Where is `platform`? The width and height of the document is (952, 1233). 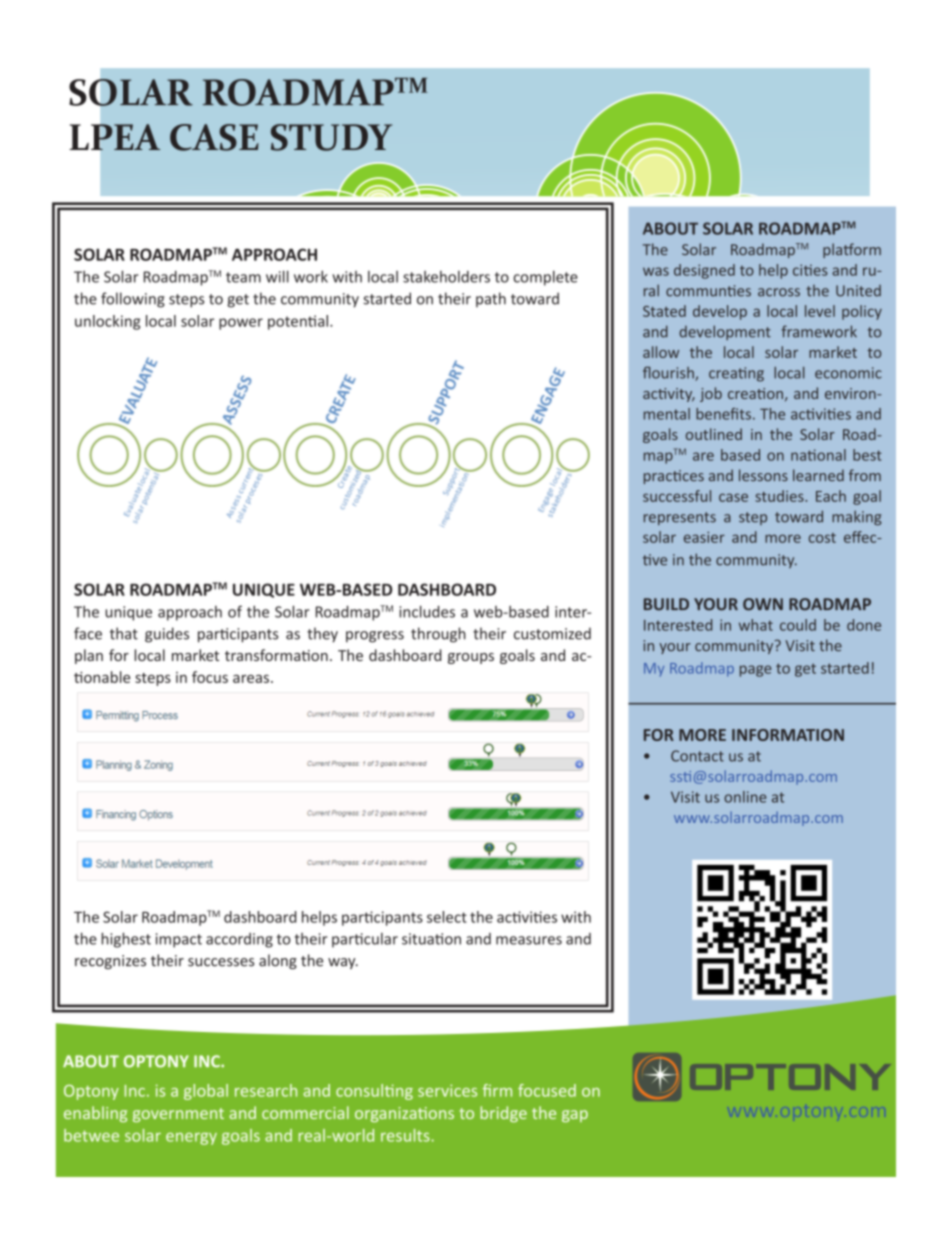 platform is located at coordinates (852, 250).
